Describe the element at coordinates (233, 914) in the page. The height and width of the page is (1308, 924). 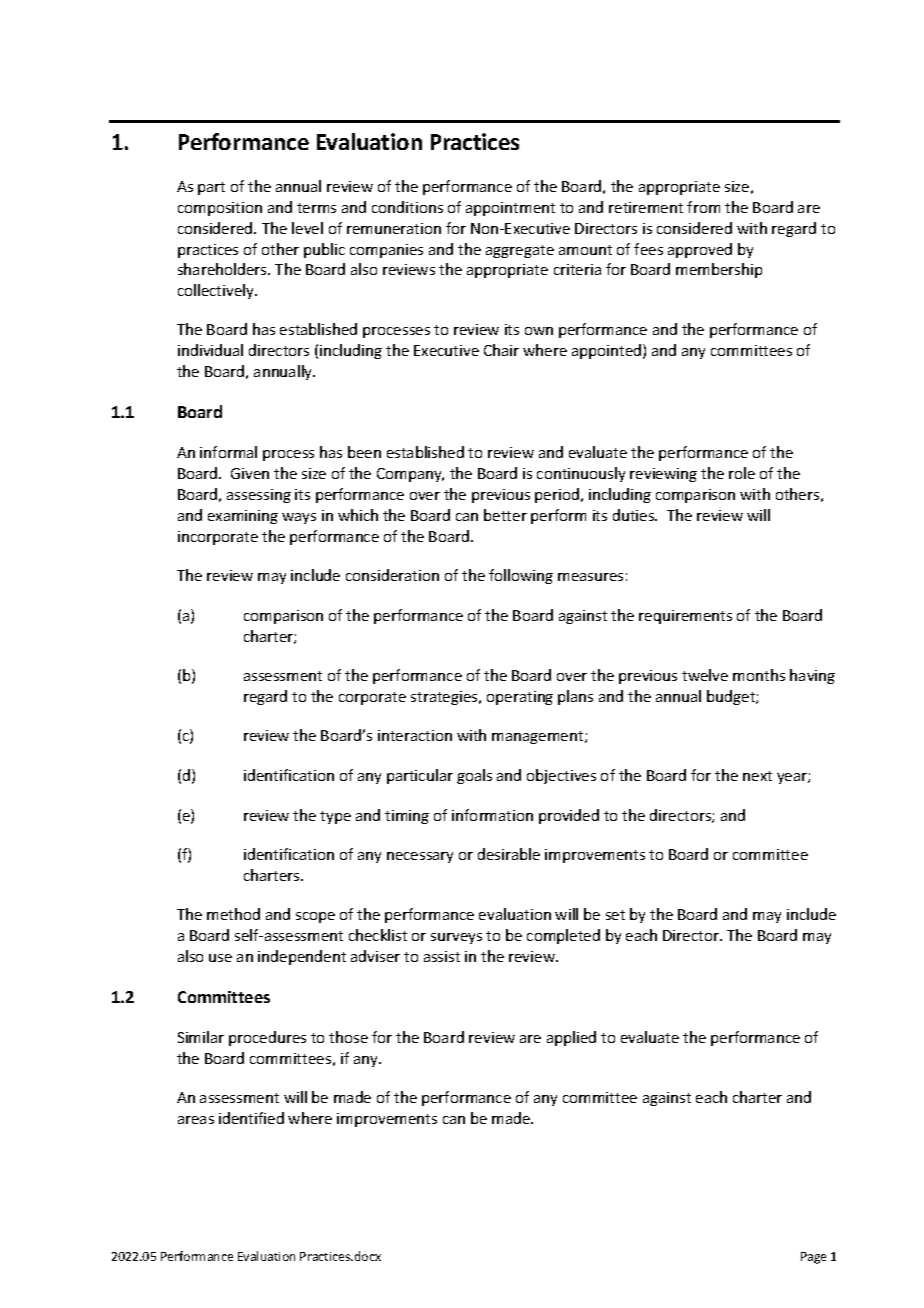
I see `method` at that location.
